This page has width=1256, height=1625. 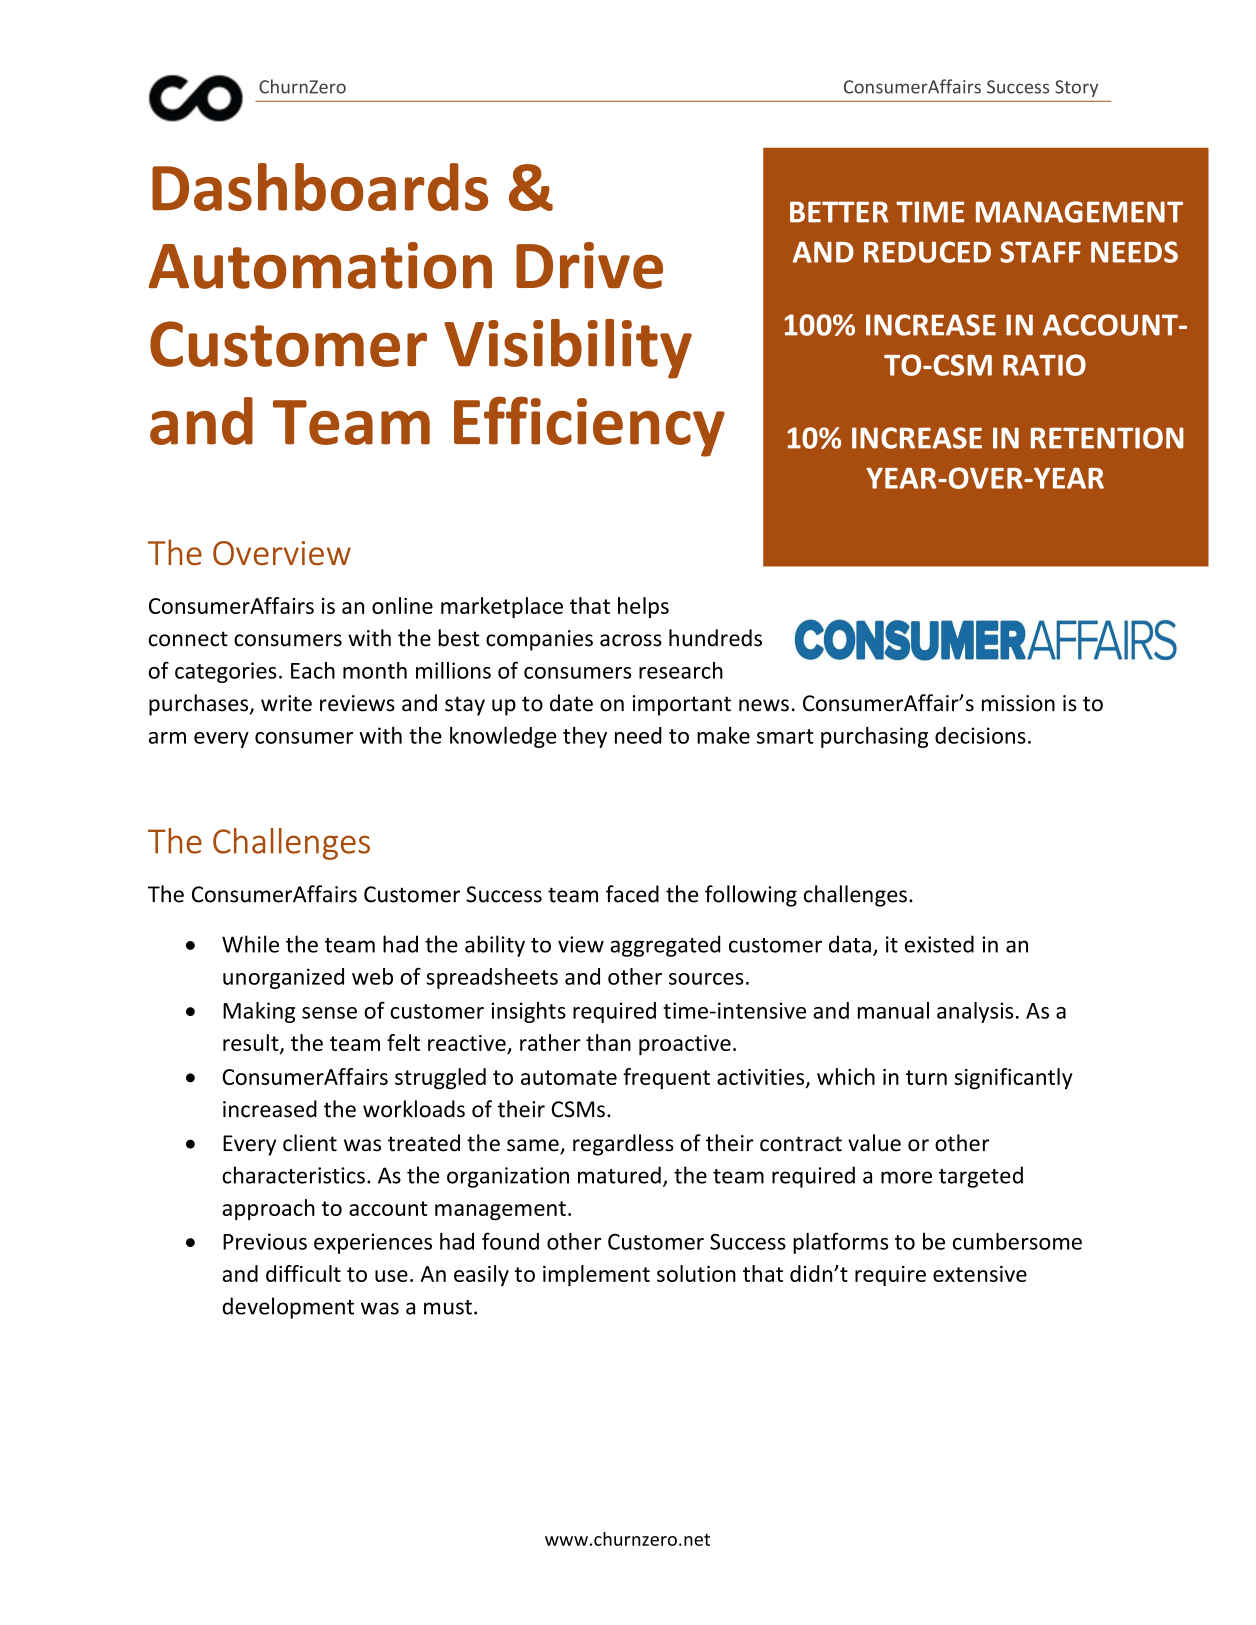 What do you see at coordinates (286, 703) in the page?
I see `write` at bounding box center [286, 703].
